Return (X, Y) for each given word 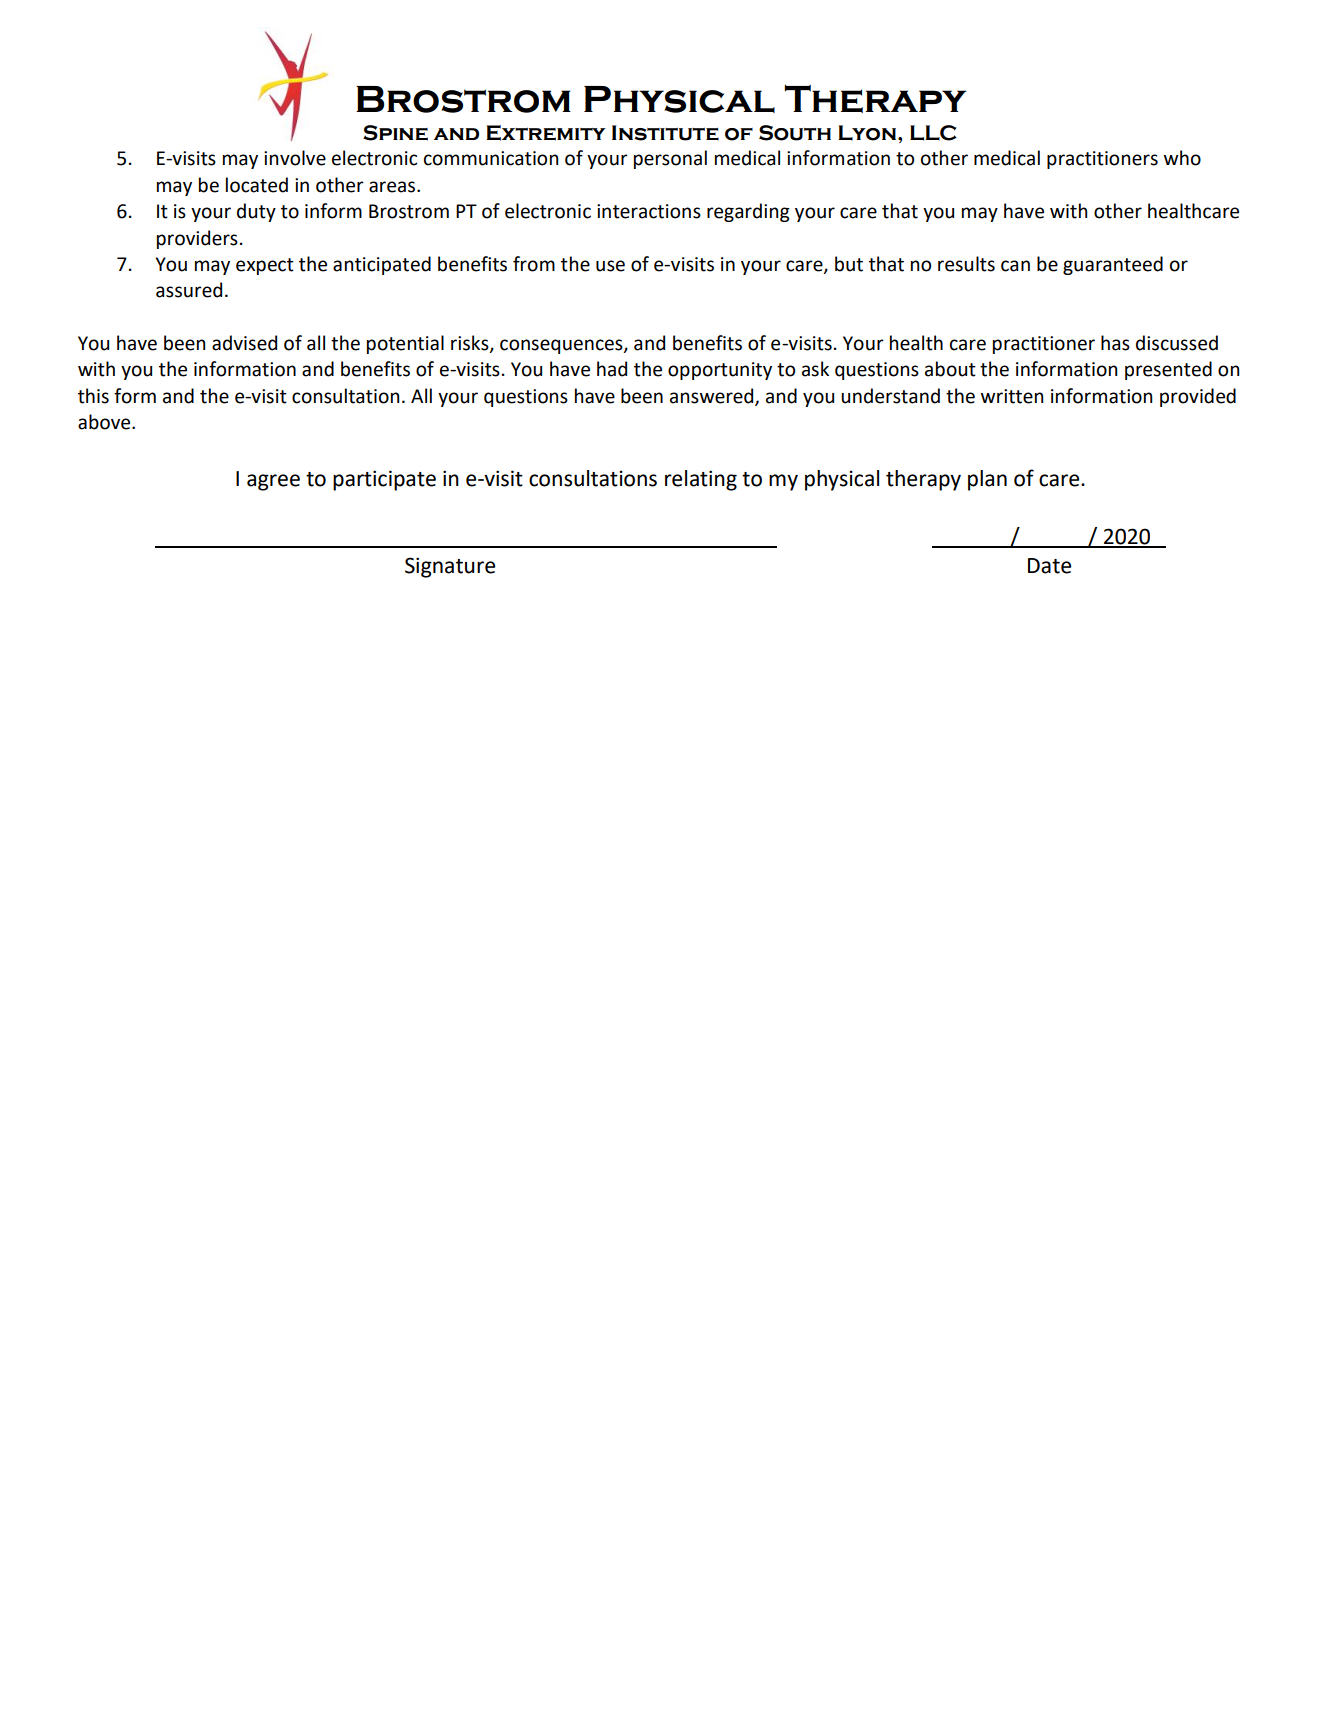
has (1115, 343)
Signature (450, 567)
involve (295, 158)
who (1182, 158)
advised (244, 343)
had (612, 369)
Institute (665, 133)
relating (701, 480)
